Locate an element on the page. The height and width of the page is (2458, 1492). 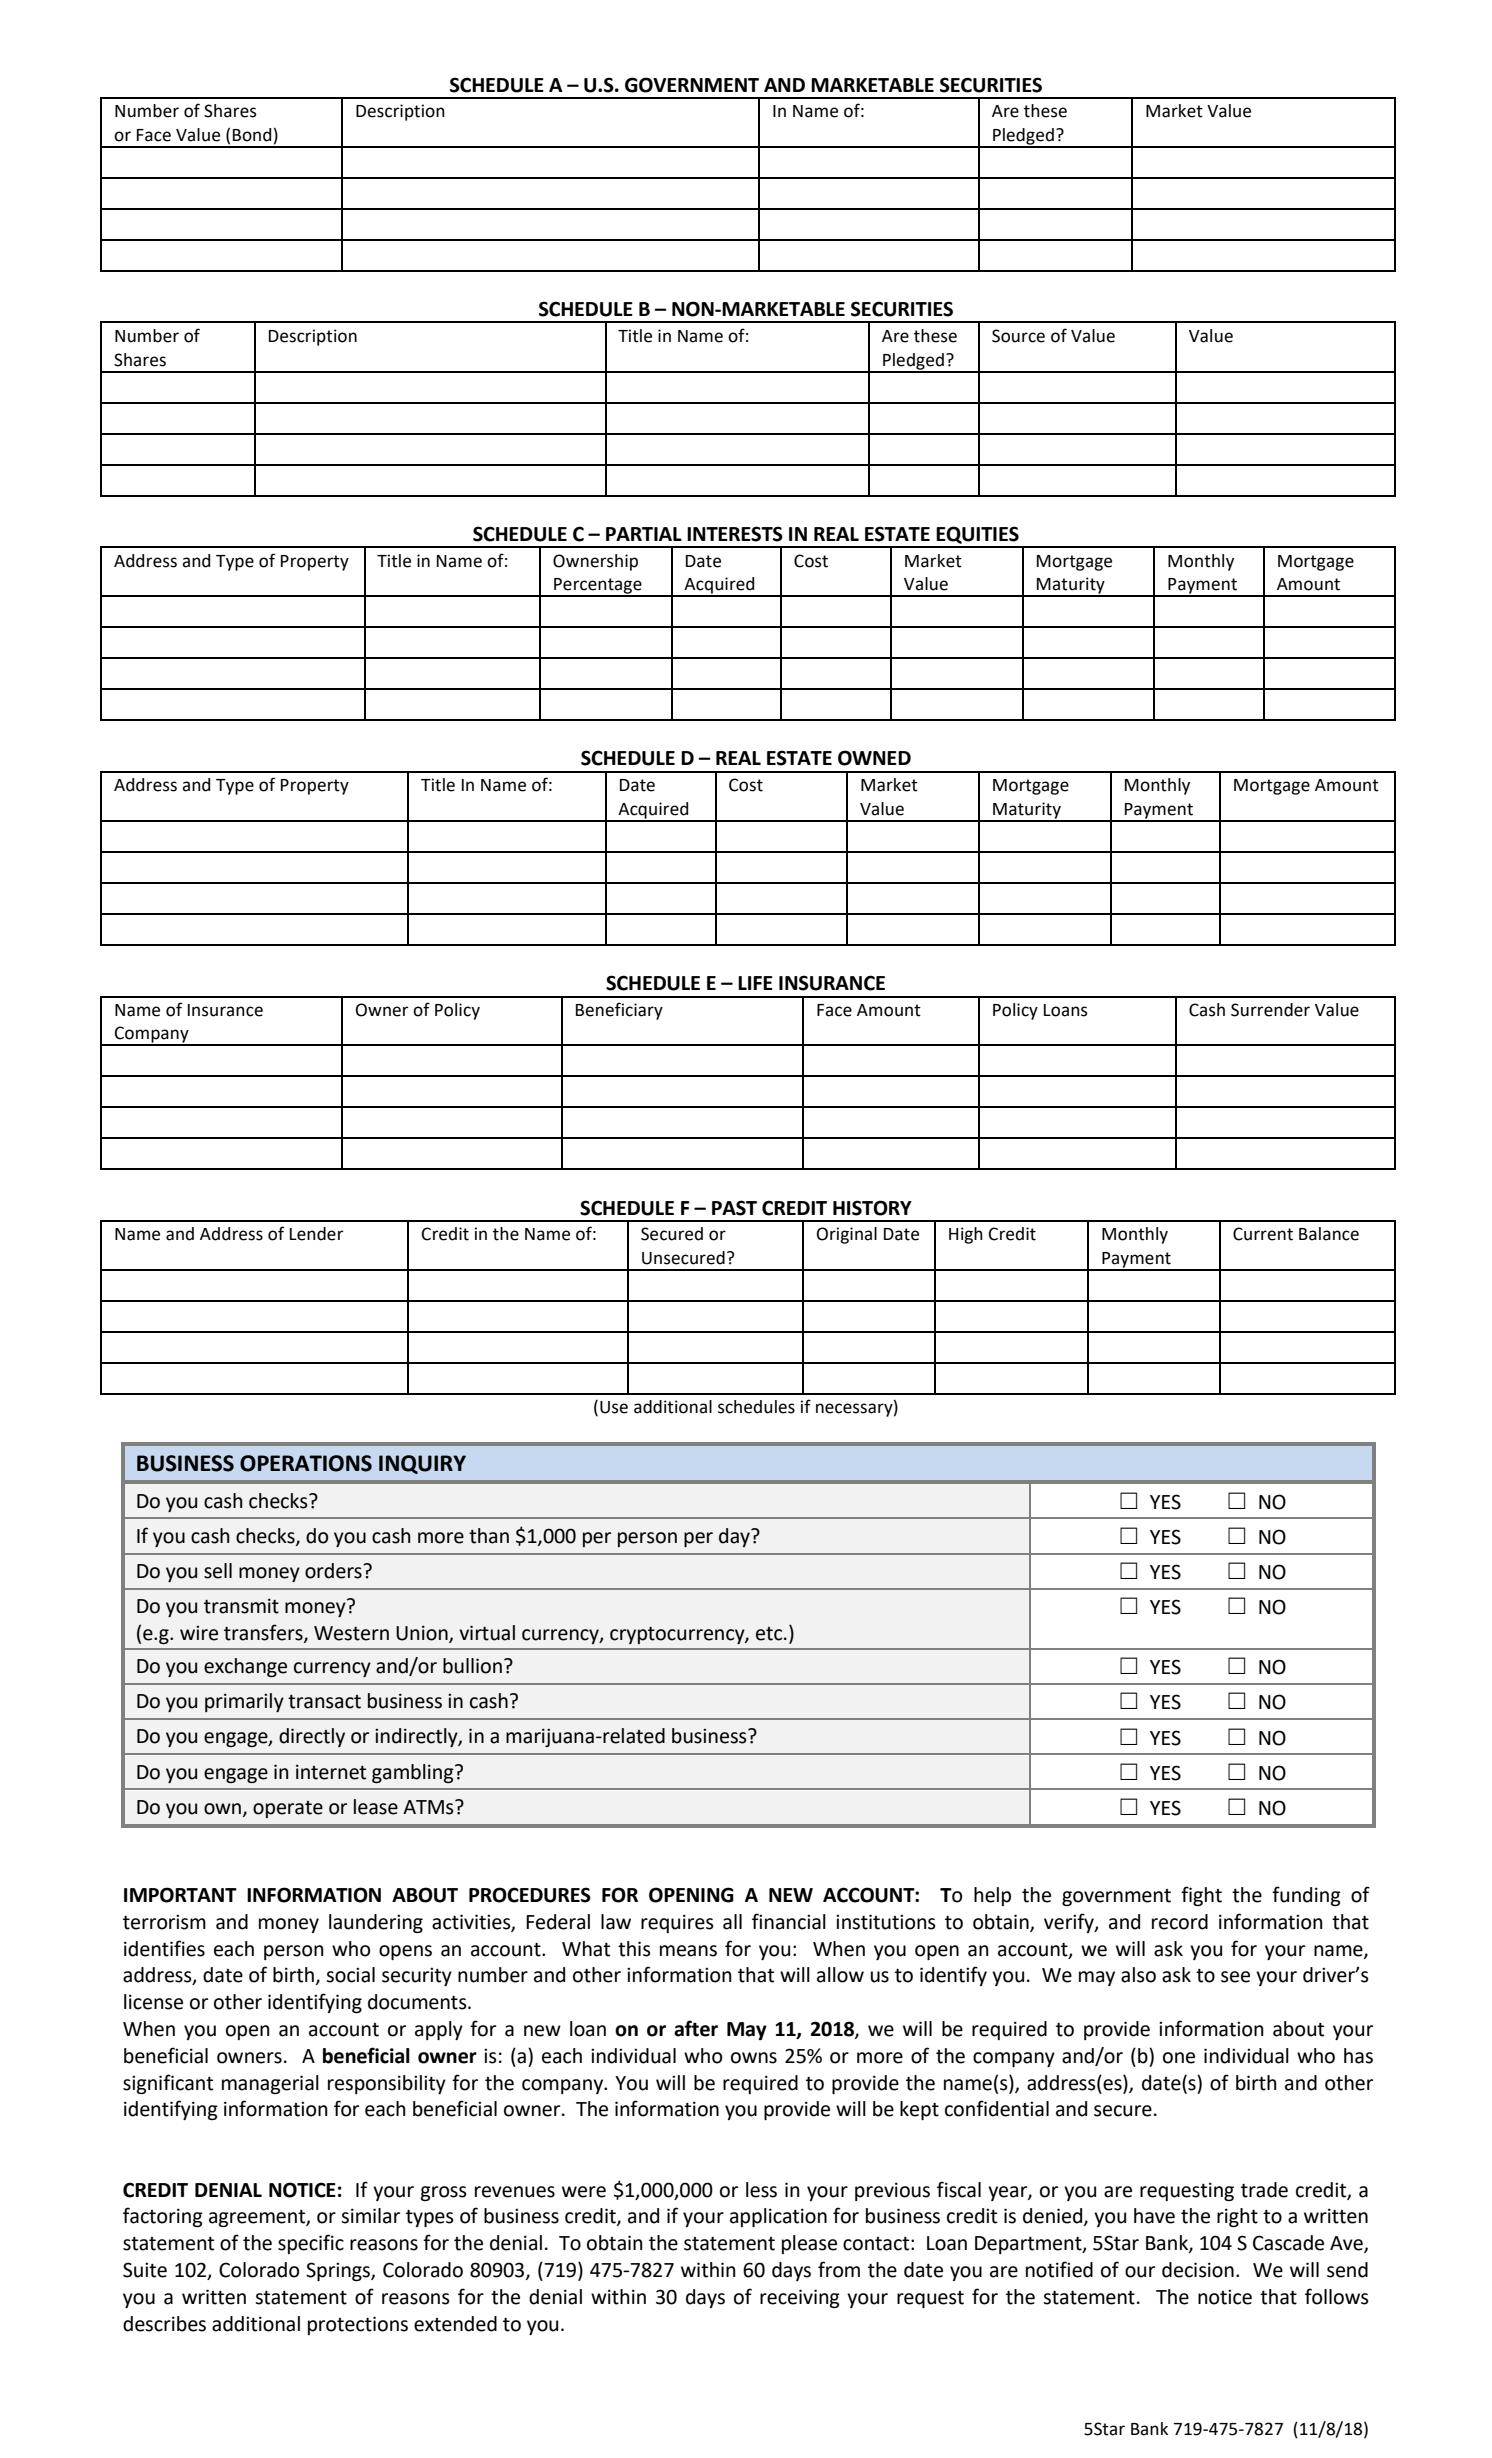
Bond is located at coordinates (252, 135).
